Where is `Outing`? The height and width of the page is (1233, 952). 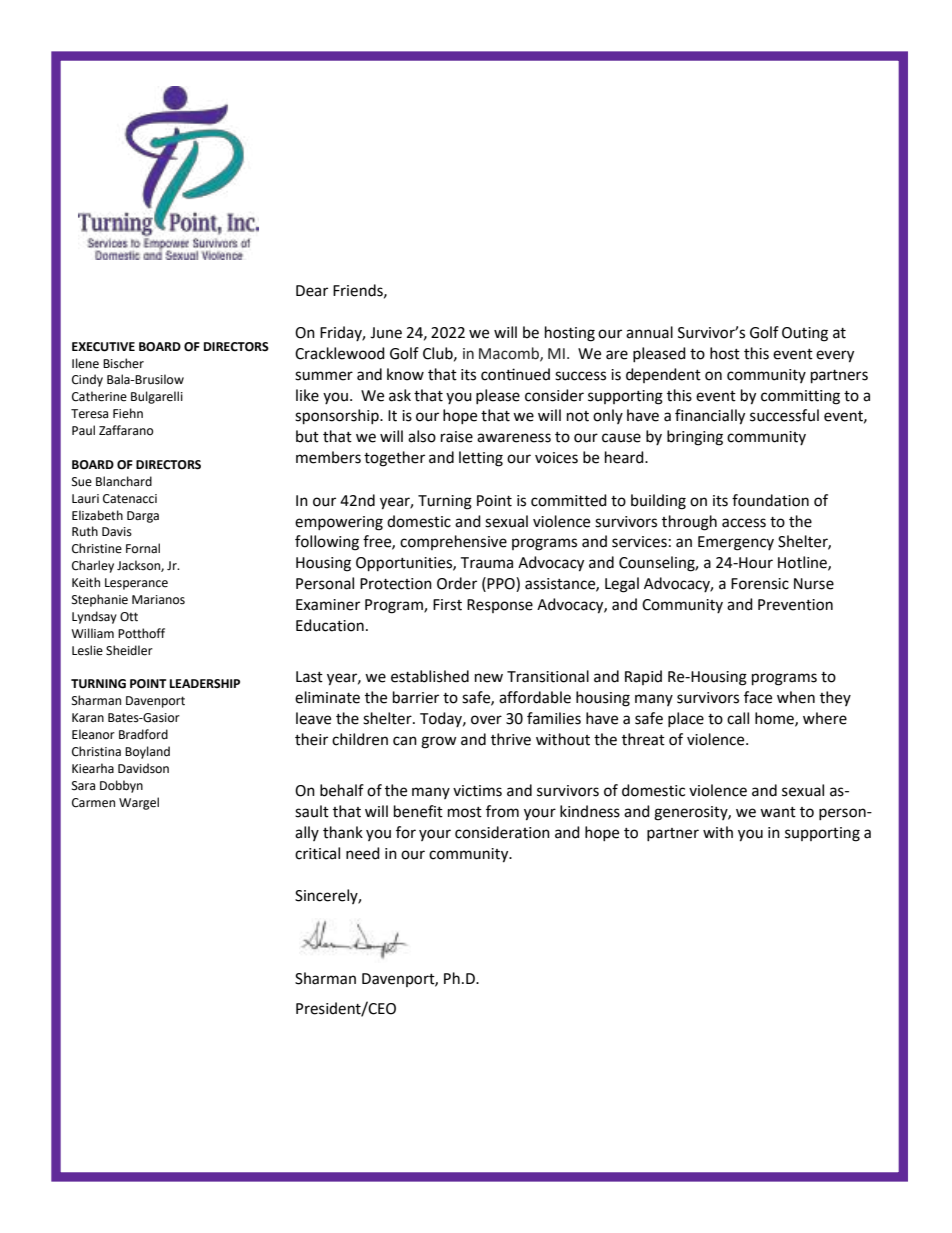
Outing is located at coordinates (805, 334).
